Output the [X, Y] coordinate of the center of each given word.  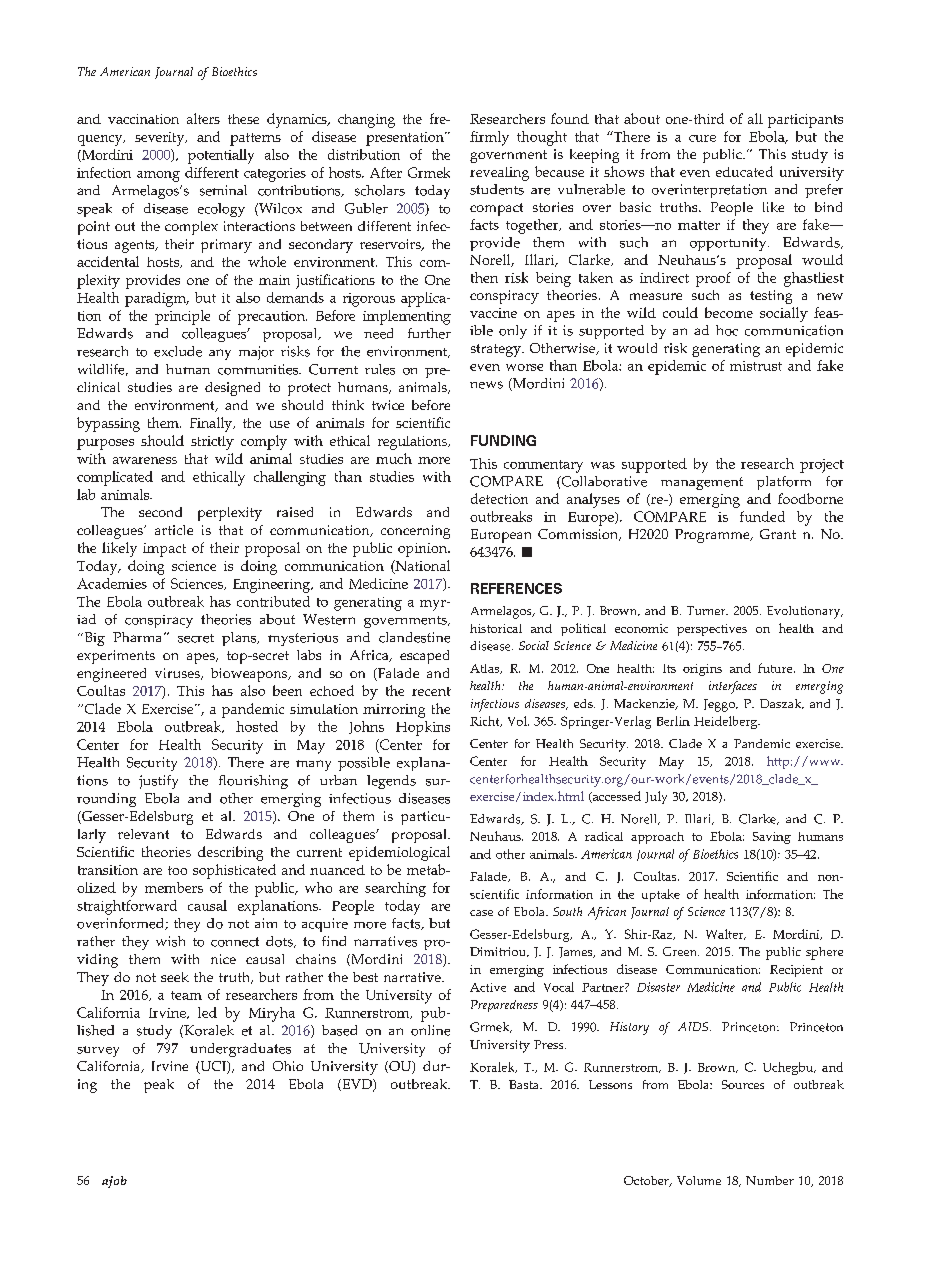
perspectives [712, 630]
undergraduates [240, 1050]
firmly [489, 138]
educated [744, 171]
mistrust [756, 366]
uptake [661, 895]
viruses [178, 674]
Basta [525, 1084]
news [486, 385]
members [174, 887]
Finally [212, 424]
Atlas [486, 669]
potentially [221, 156]
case [481, 913]
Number [770, 1180]
